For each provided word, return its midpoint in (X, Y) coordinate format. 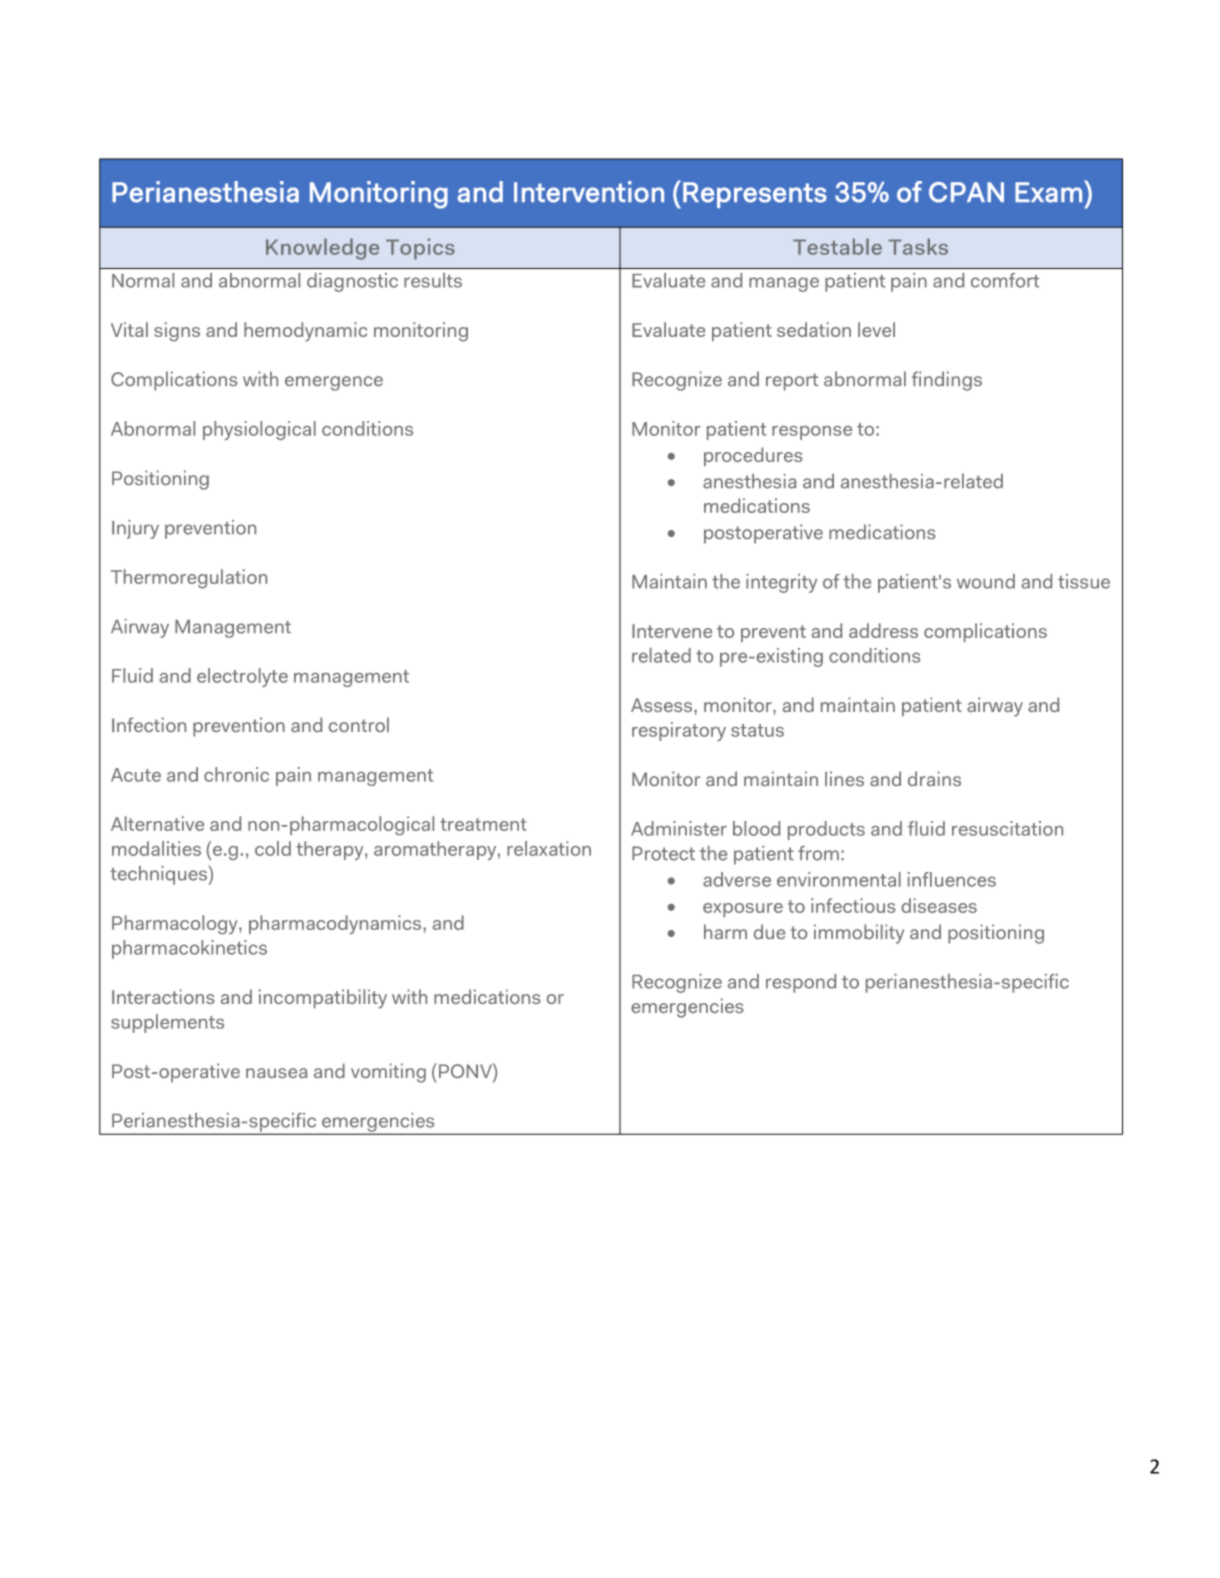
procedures (753, 456)
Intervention (589, 192)
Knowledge (322, 249)
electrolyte (242, 677)
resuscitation (1007, 828)
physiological (259, 430)
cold (273, 848)
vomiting (388, 1073)
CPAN (966, 192)
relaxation (549, 848)
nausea (276, 1073)
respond (801, 983)
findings (947, 381)
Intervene (672, 631)
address (883, 630)
